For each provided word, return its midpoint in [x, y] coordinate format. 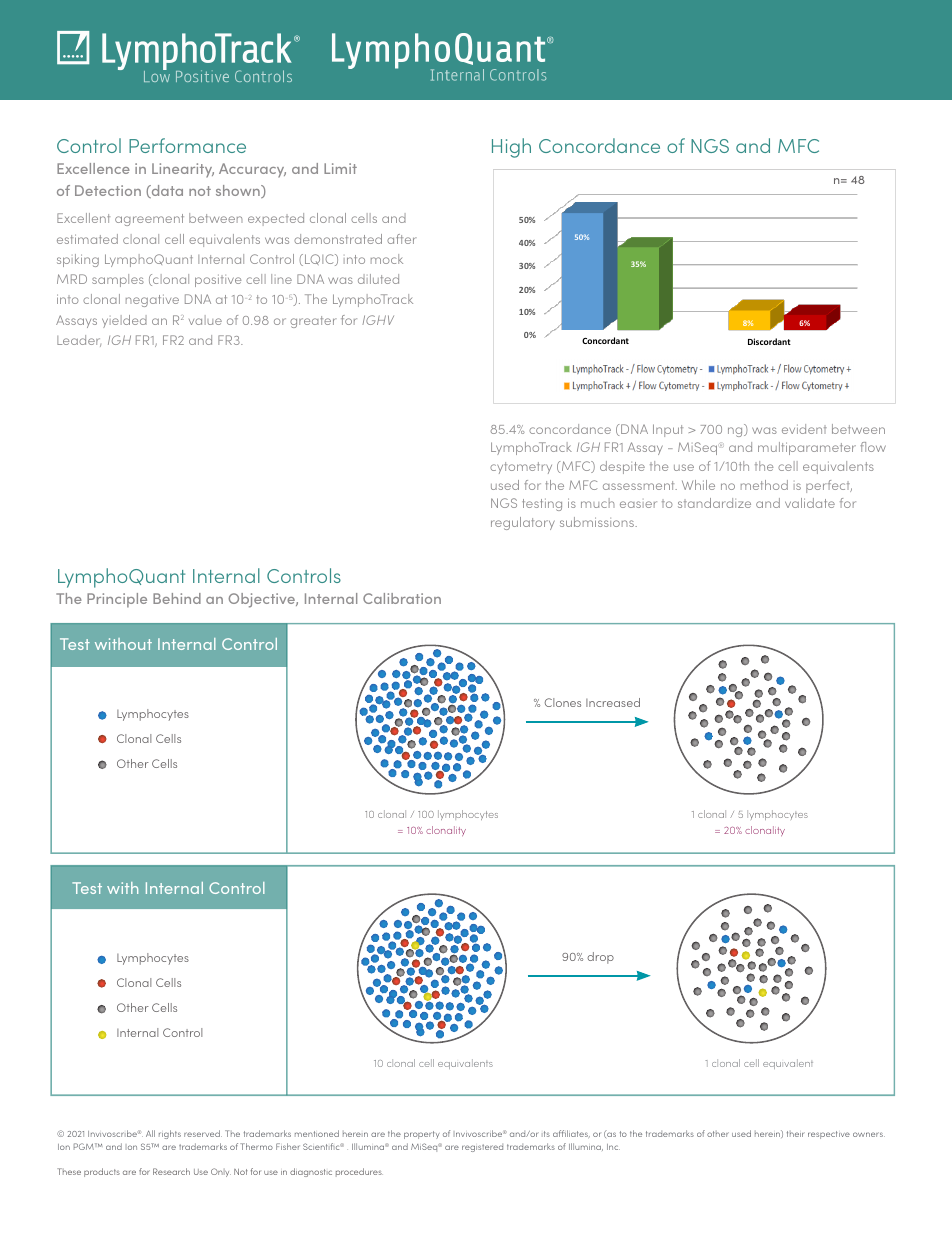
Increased [613, 702]
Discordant [769, 341]
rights [170, 1134]
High [511, 148]
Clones [563, 702]
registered [482, 1148]
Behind [177, 598]
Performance [187, 145]
